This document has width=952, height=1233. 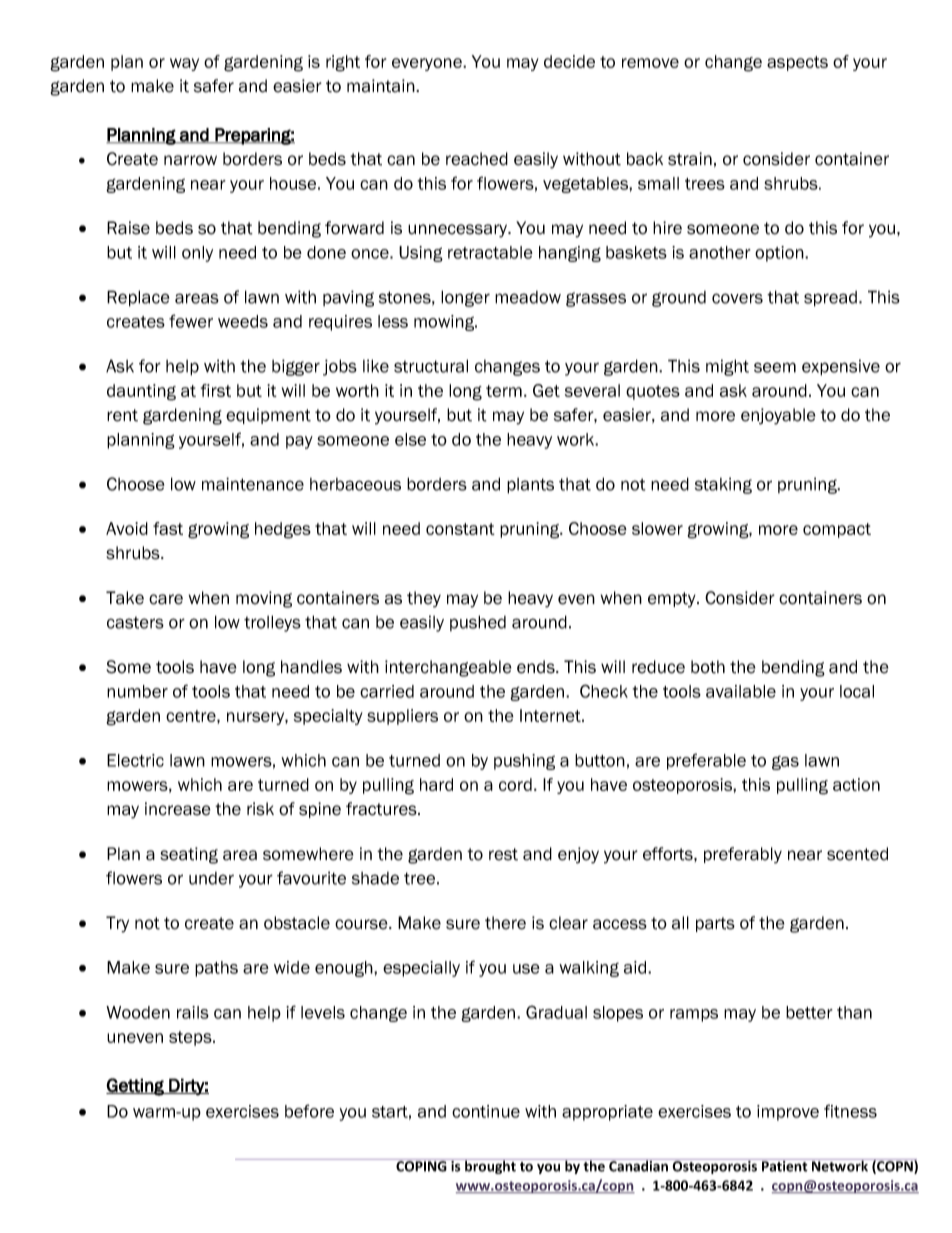 I want to click on seem, so click(x=775, y=367).
